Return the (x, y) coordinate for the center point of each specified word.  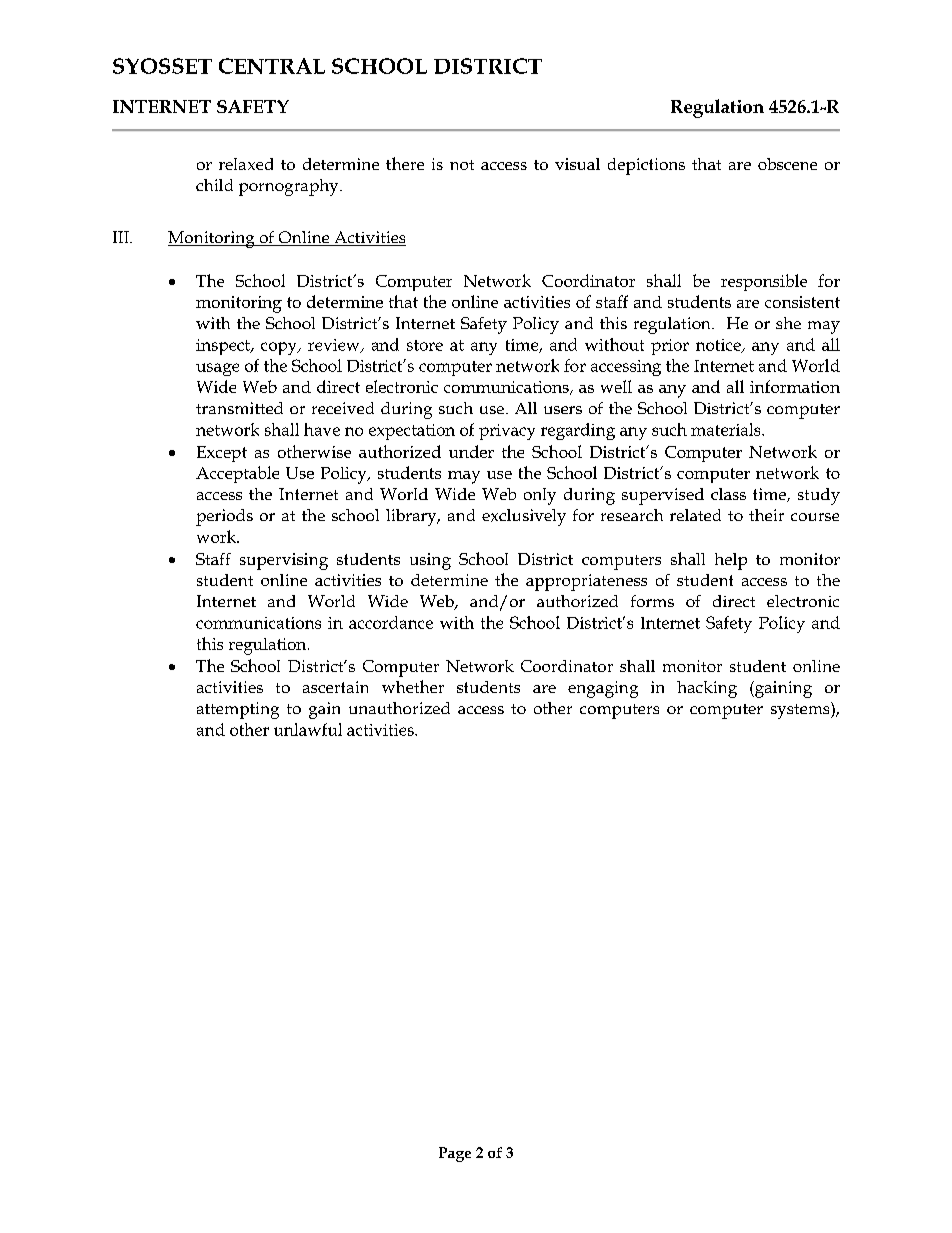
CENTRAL (272, 66)
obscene (787, 164)
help (731, 561)
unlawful (308, 729)
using (430, 561)
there (405, 163)
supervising (284, 561)
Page (455, 1154)
